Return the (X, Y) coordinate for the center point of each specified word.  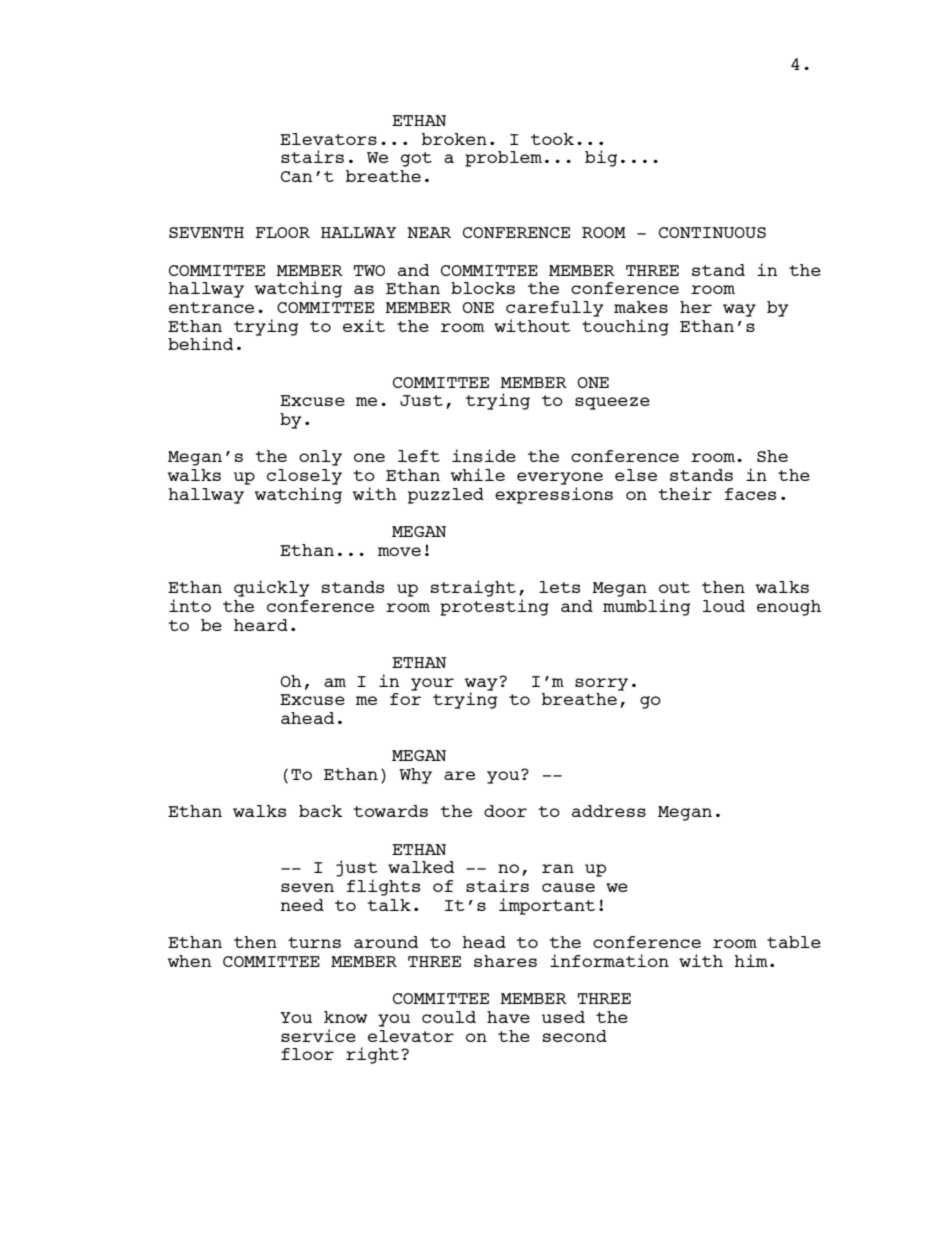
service (318, 1035)
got (416, 159)
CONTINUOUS (712, 232)
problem (503, 159)
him (751, 960)
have (508, 1017)
